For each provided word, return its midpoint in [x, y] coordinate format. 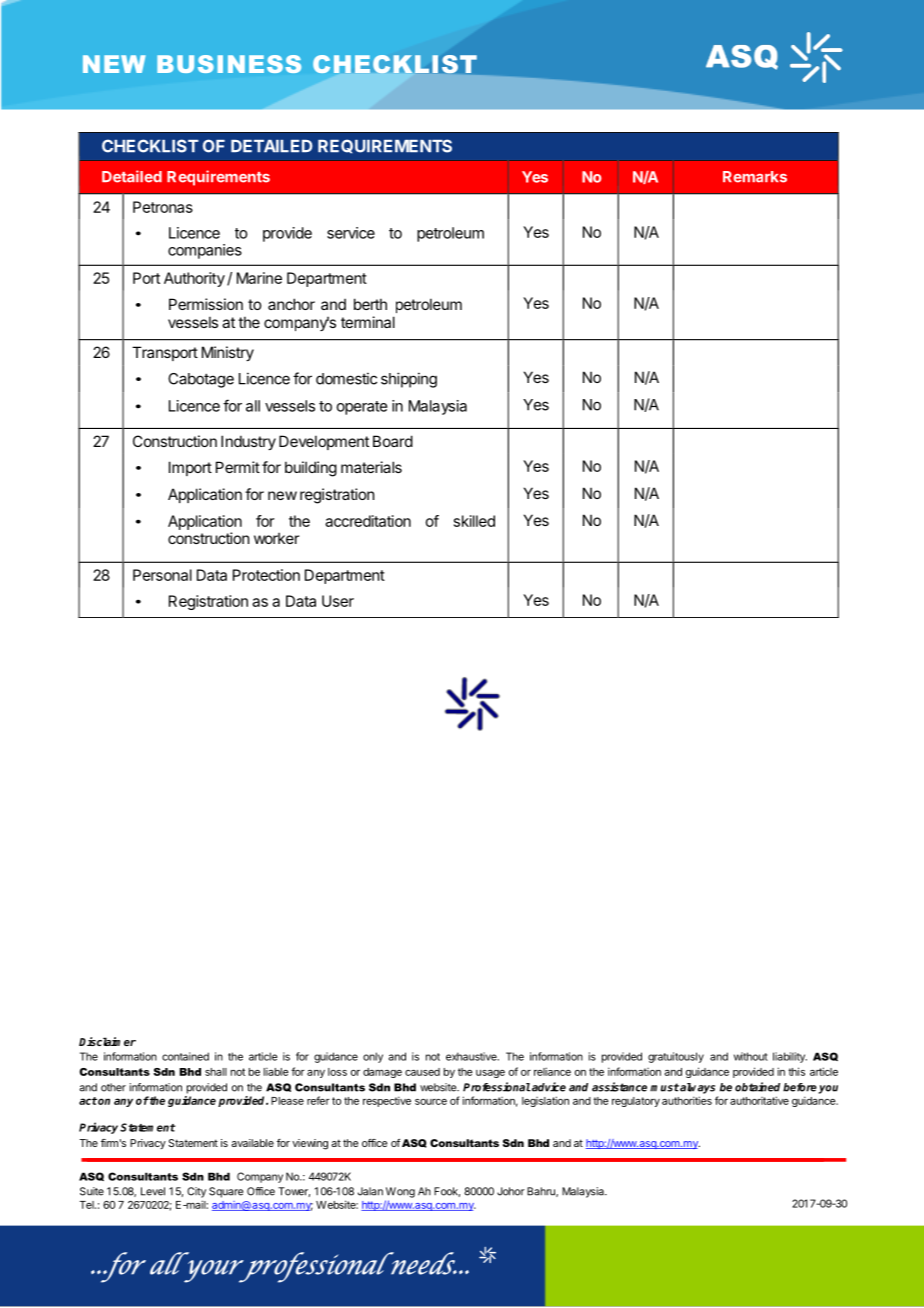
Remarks [755, 177]
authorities [687, 1100]
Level [153, 1191]
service [351, 233]
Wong [400, 1192]
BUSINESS [229, 64]
